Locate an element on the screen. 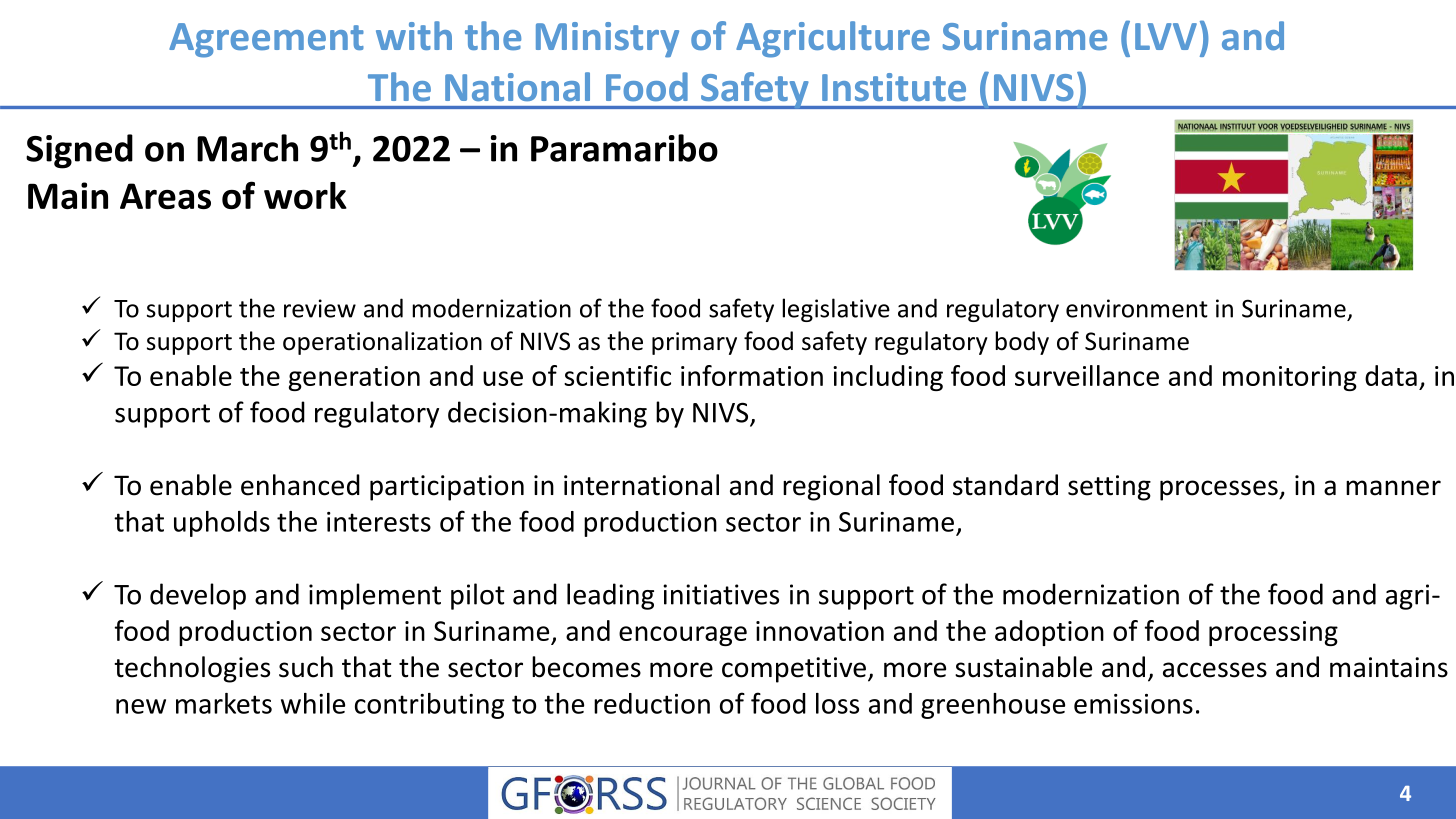  accesses is located at coordinates (1215, 670).
